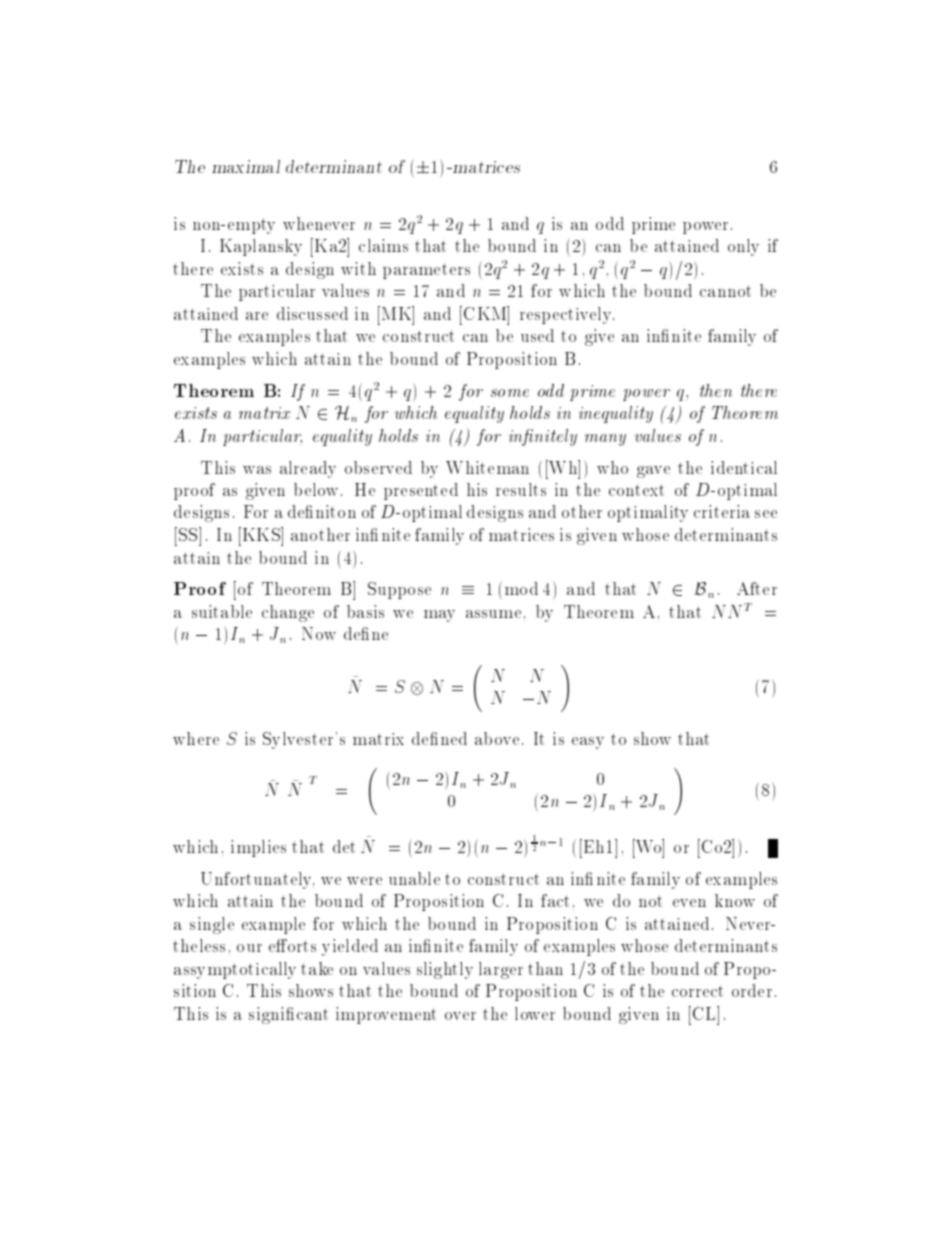 This screenshot has width=952, height=1233. What do you see at coordinates (493, 614) in the screenshot?
I see `assume` at bounding box center [493, 614].
